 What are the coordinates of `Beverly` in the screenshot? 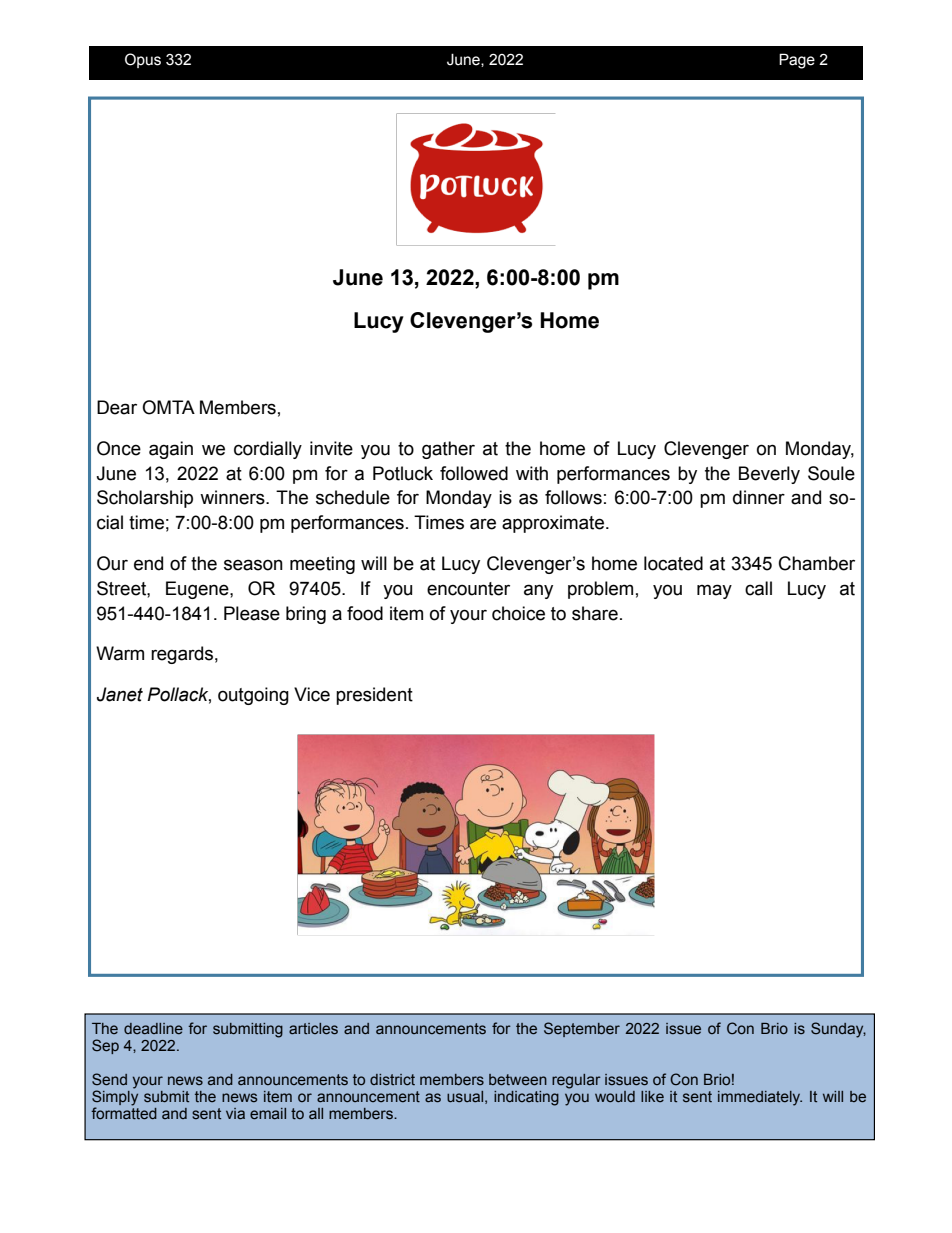 It's located at (769, 475).
